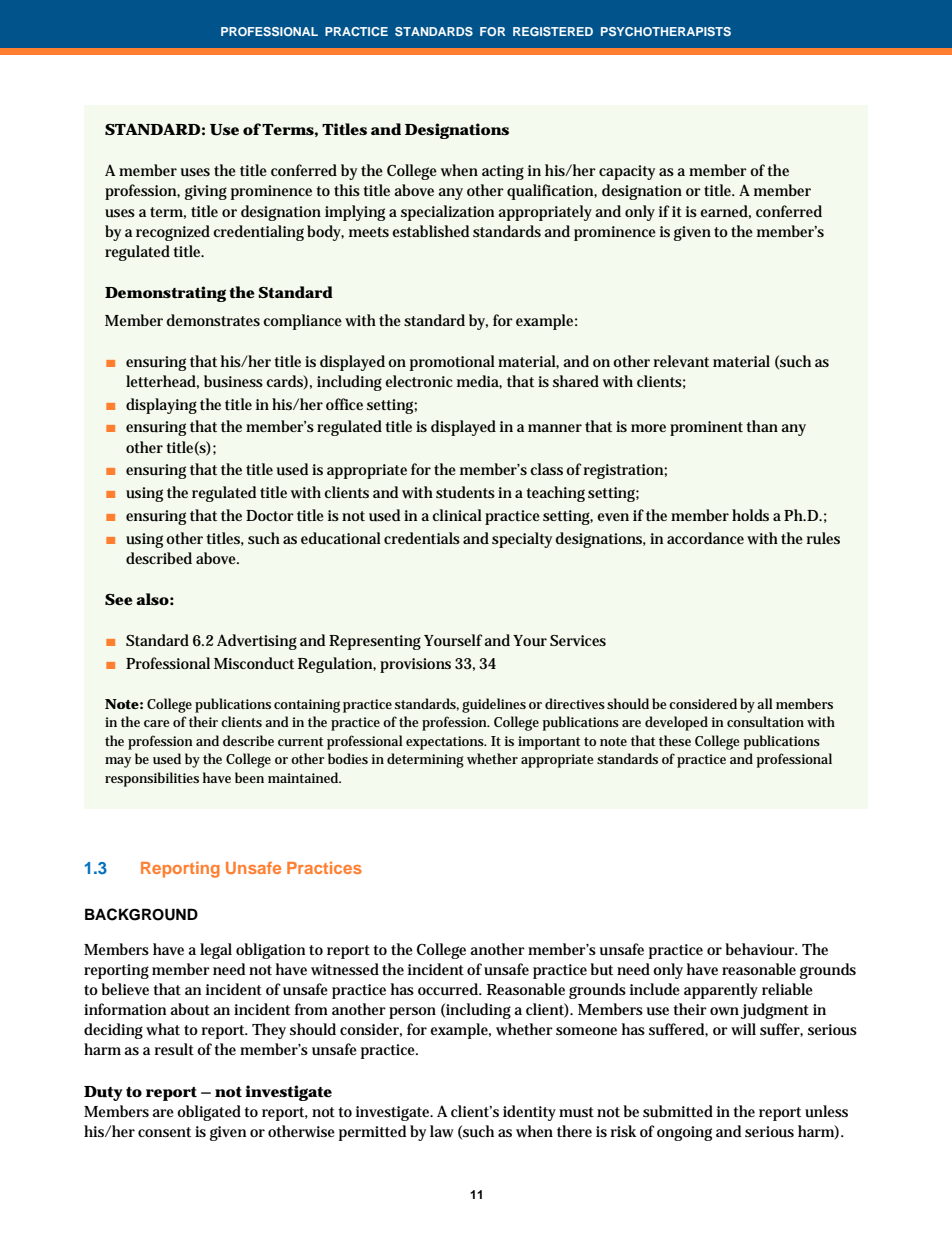 The height and width of the screenshot is (1233, 952). Describe the element at coordinates (627, 172) in the screenshot. I see `capacity` at that location.
